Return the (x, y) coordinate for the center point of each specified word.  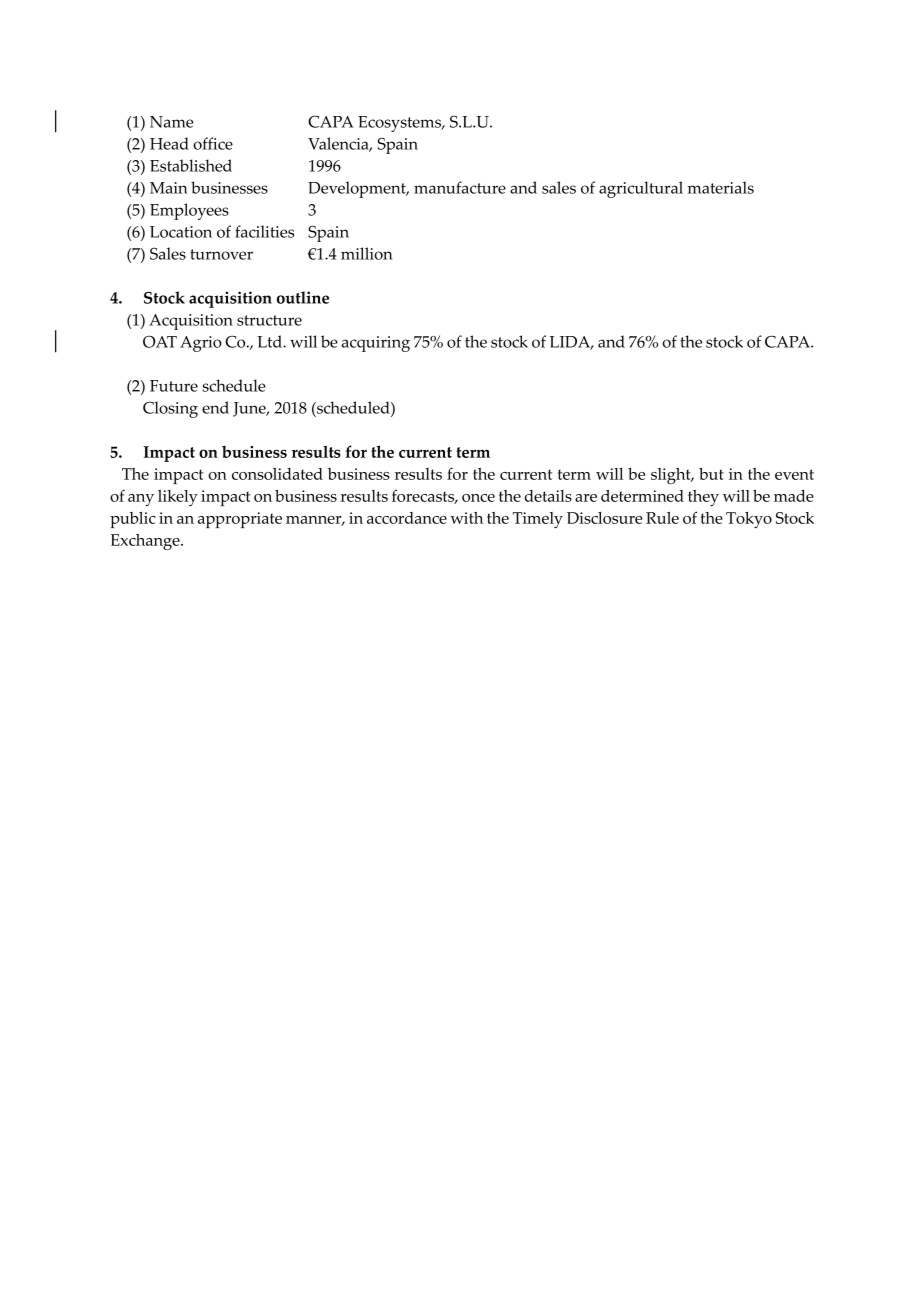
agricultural (641, 189)
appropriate (240, 520)
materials (721, 187)
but (711, 474)
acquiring (376, 344)
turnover (221, 254)
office (213, 143)
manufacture (460, 187)
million (367, 253)
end (215, 407)
